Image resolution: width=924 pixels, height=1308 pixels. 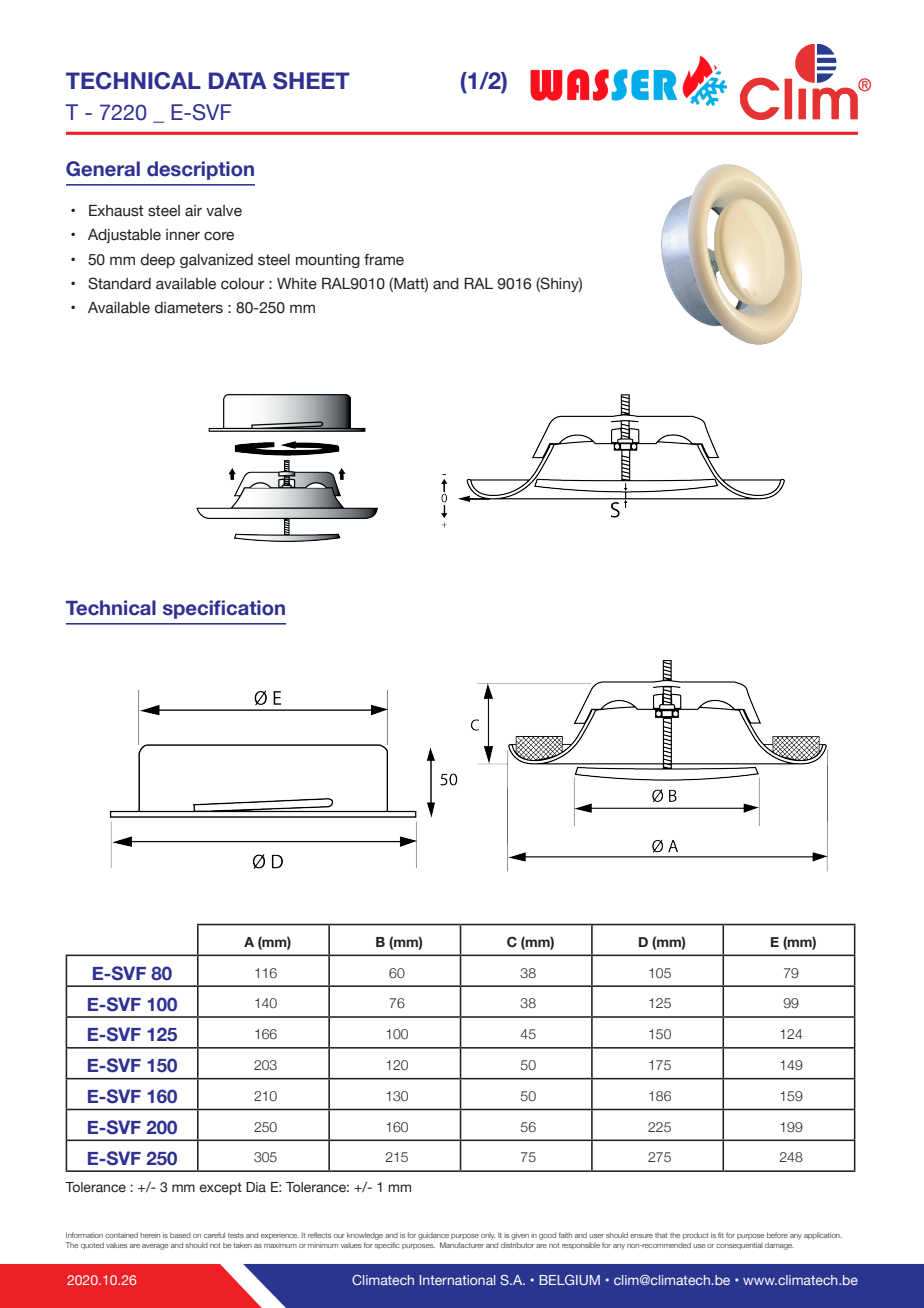 What do you see at coordinates (462, 1245) in the document?
I see `Manufacturer` at bounding box center [462, 1245].
